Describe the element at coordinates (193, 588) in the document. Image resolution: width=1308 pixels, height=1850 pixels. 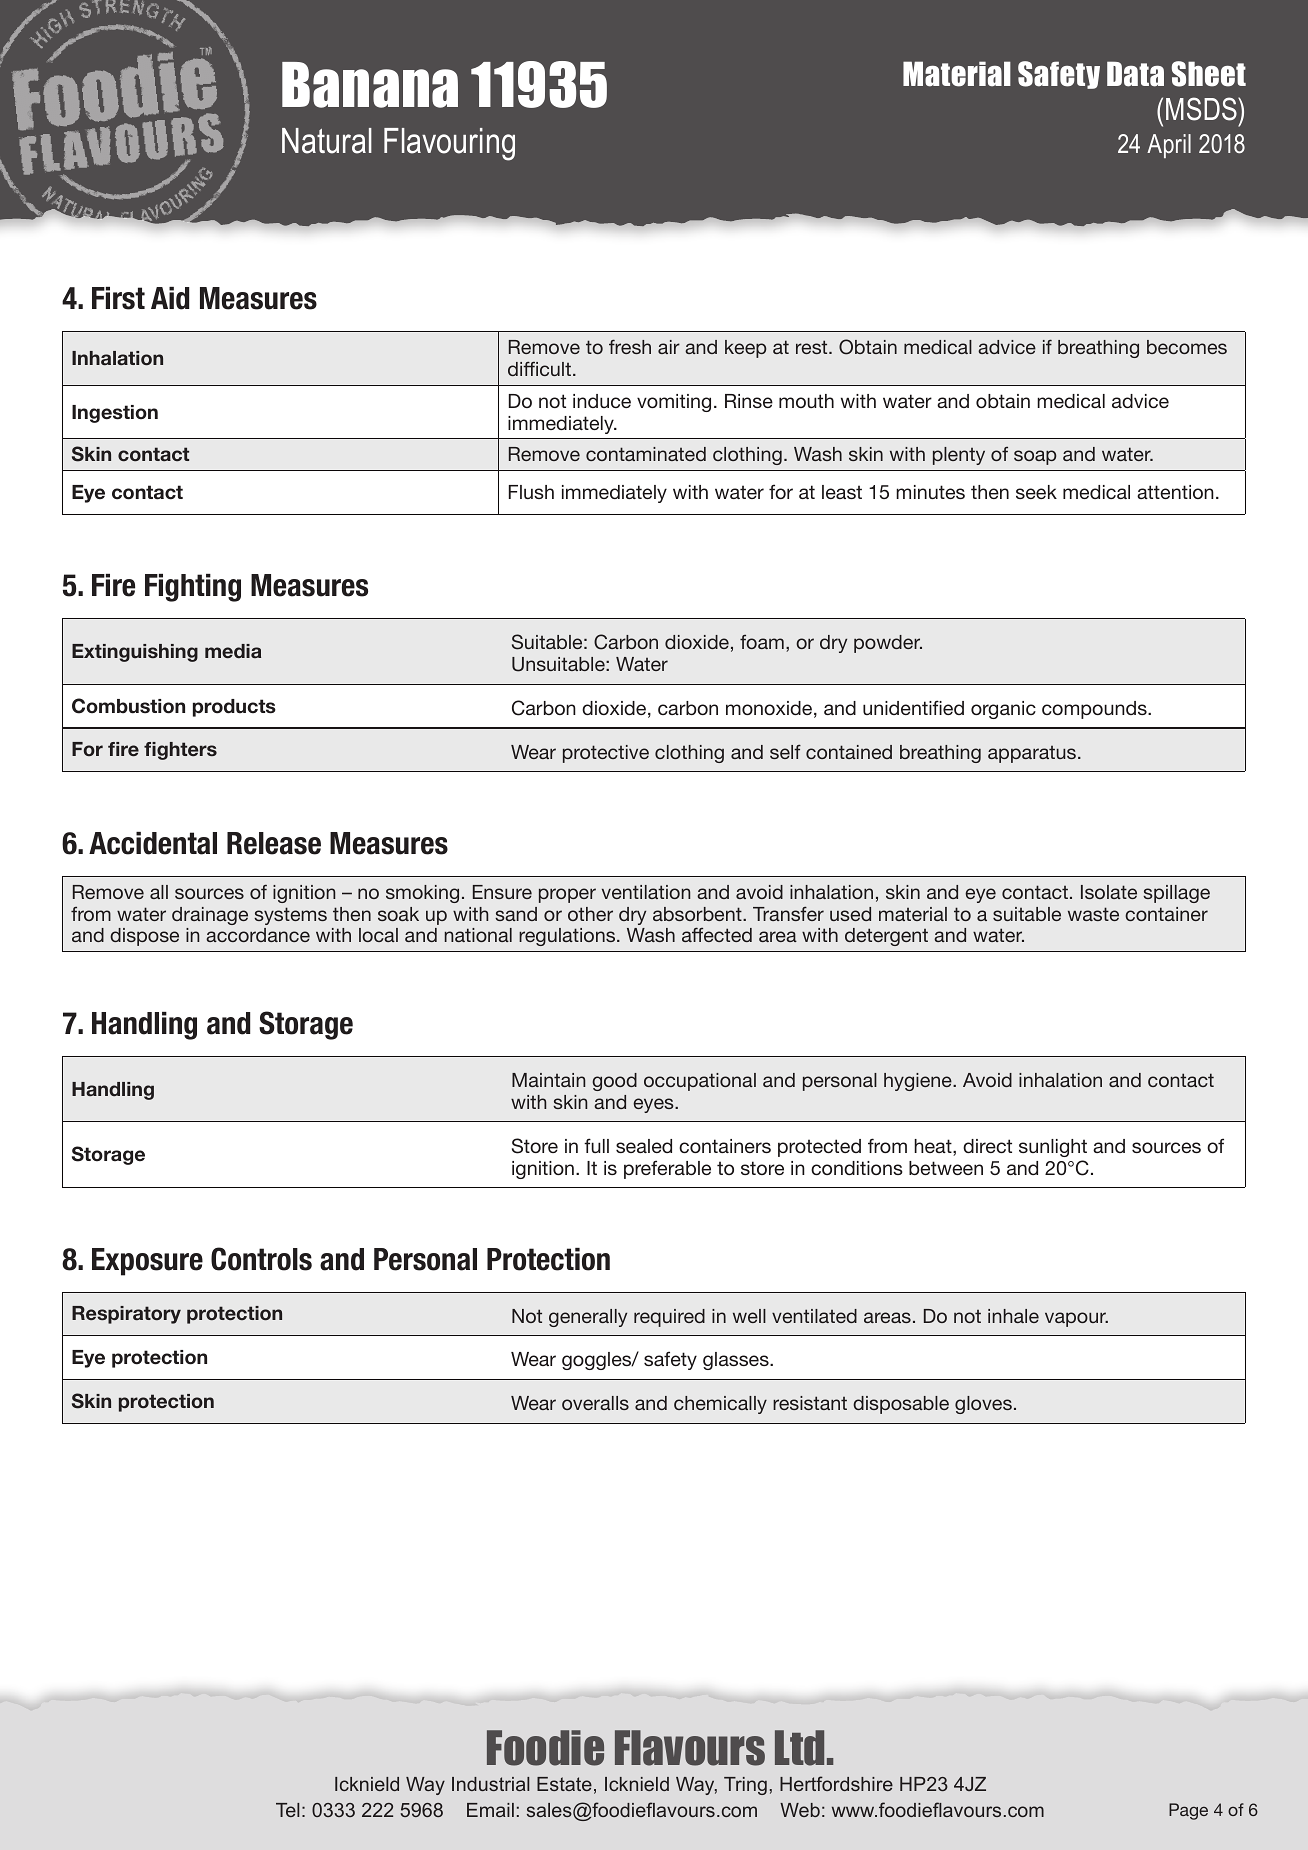
I see `Fighting` at that location.
